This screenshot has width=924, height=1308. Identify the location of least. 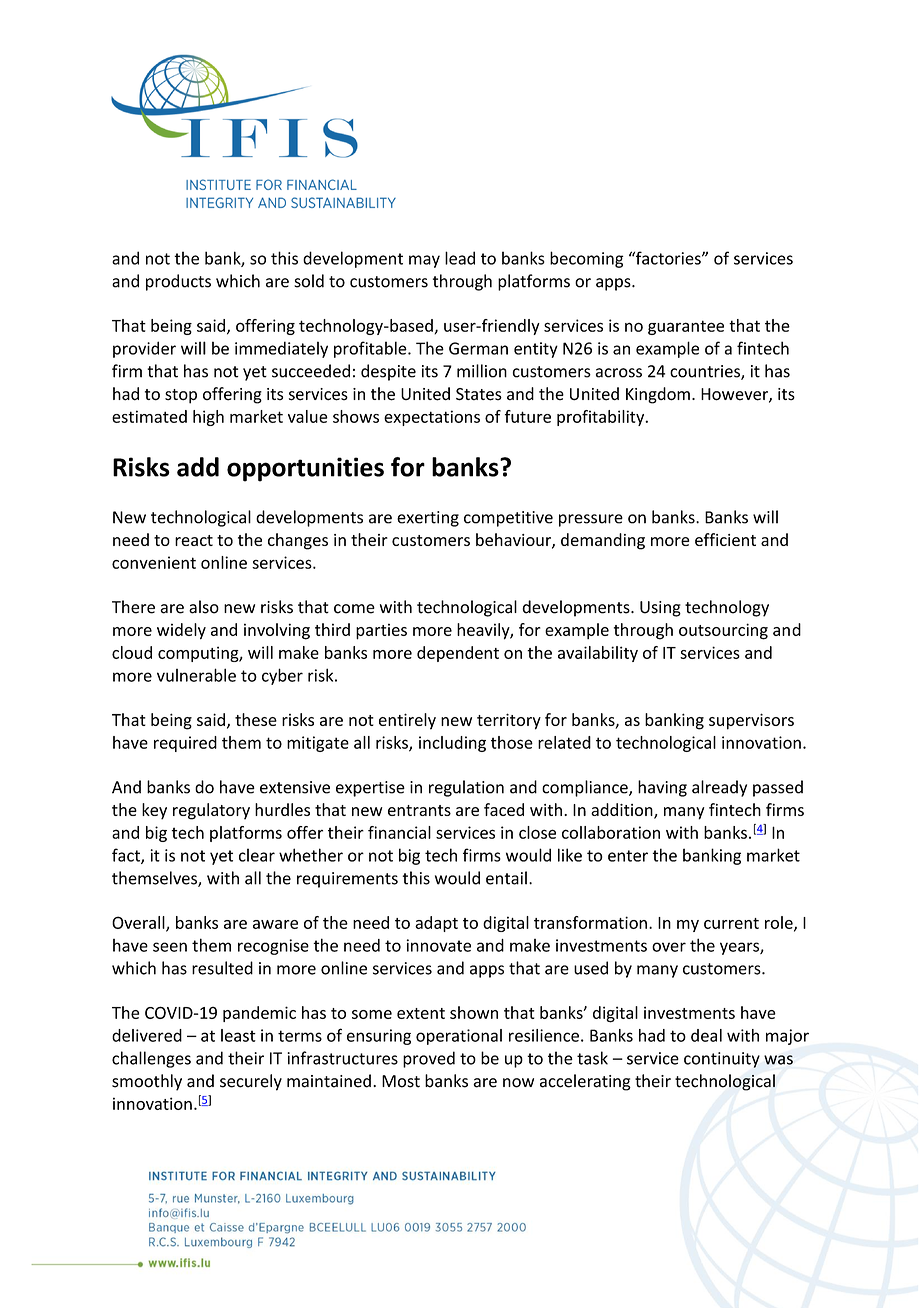
(238, 1035).
